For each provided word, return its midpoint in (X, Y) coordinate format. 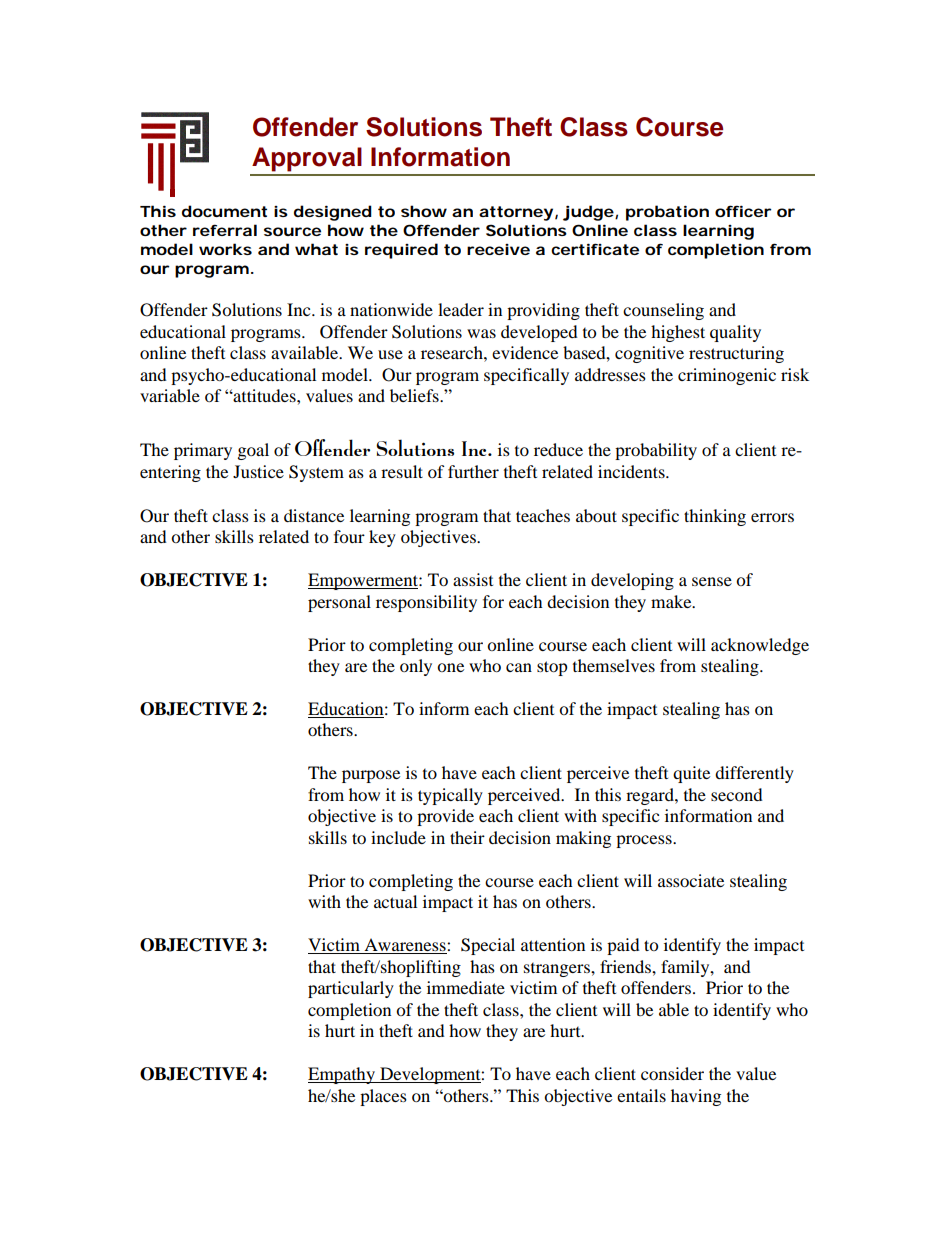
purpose (371, 776)
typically (450, 796)
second (737, 794)
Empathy (342, 1075)
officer (743, 211)
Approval (307, 159)
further (473, 471)
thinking (715, 517)
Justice (258, 471)
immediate (466, 987)
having (696, 1097)
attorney (516, 213)
